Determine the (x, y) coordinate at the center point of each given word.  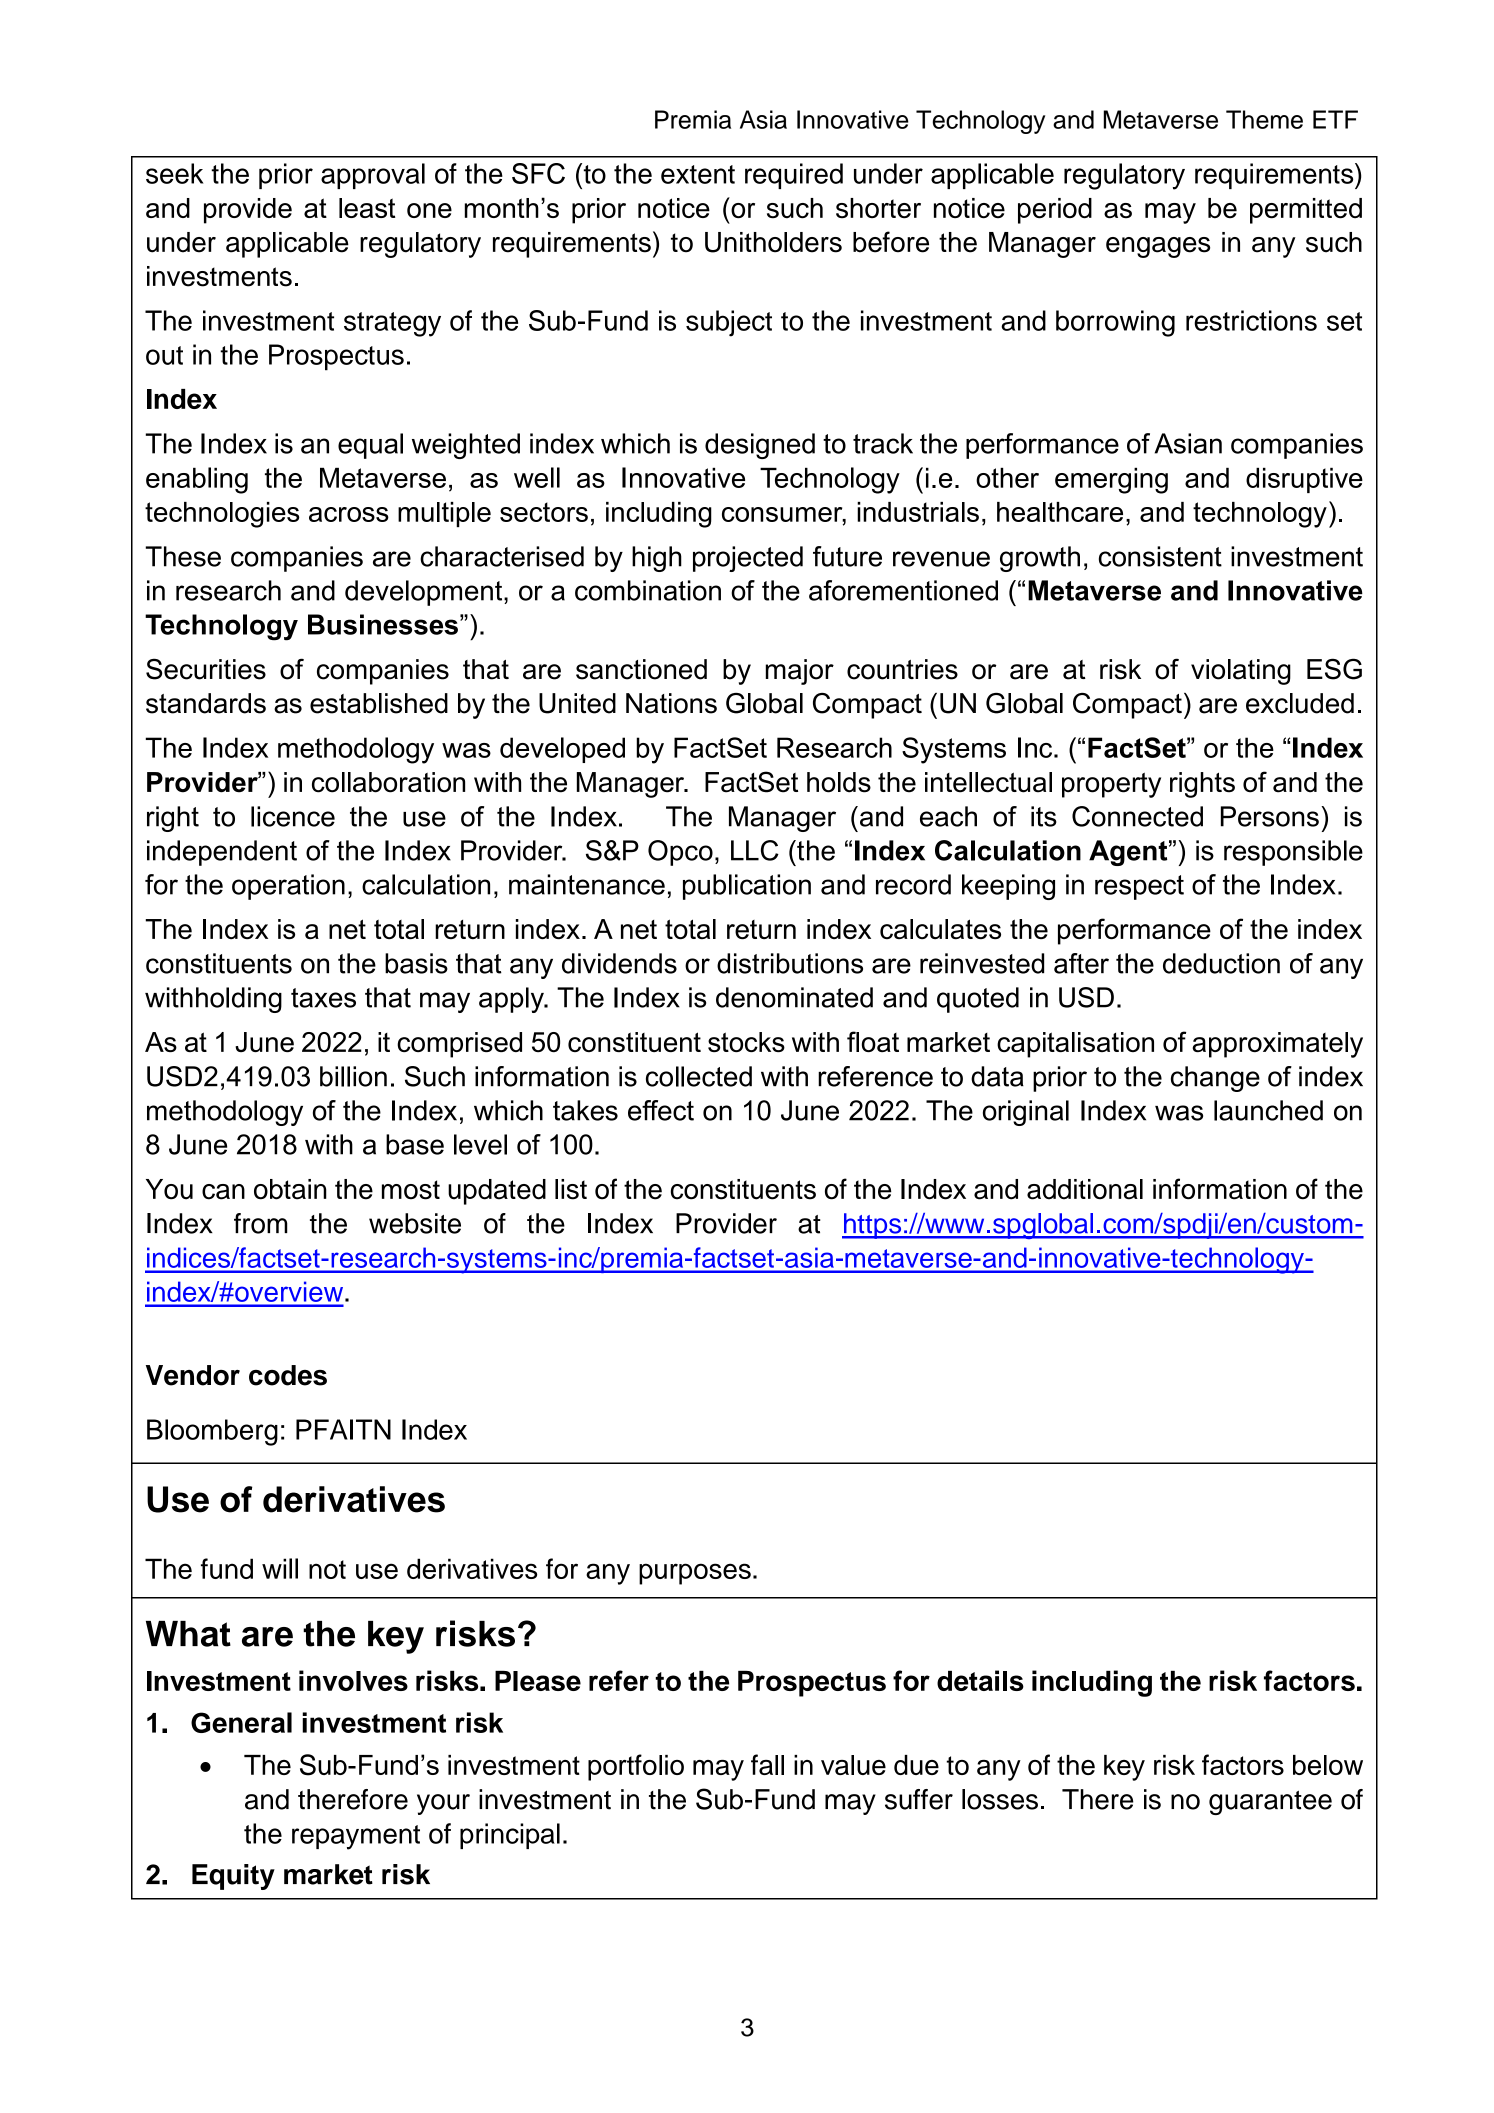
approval (373, 176)
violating (1241, 672)
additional (1085, 1189)
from (261, 1223)
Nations (671, 703)
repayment (356, 1837)
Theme (1264, 119)
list (571, 1189)
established (379, 703)
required (794, 176)
